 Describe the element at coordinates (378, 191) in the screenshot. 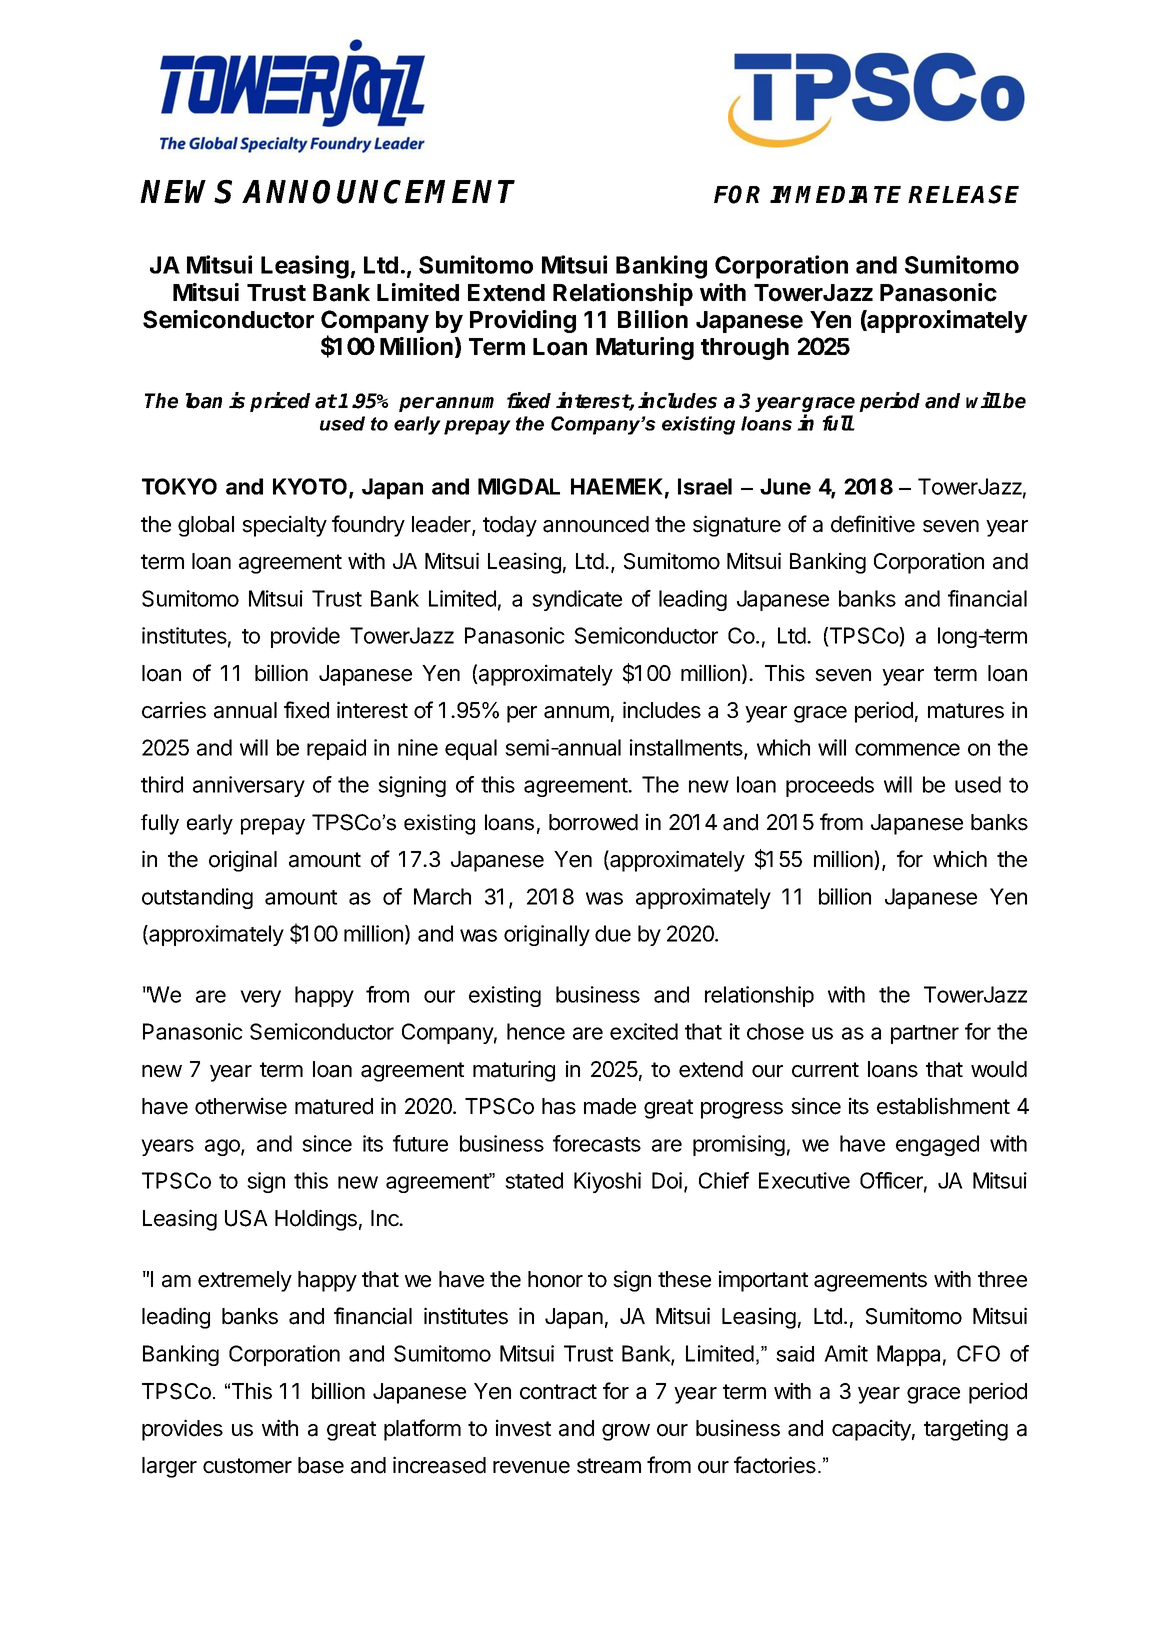

I see `ANNOUNCEMENT` at that location.
